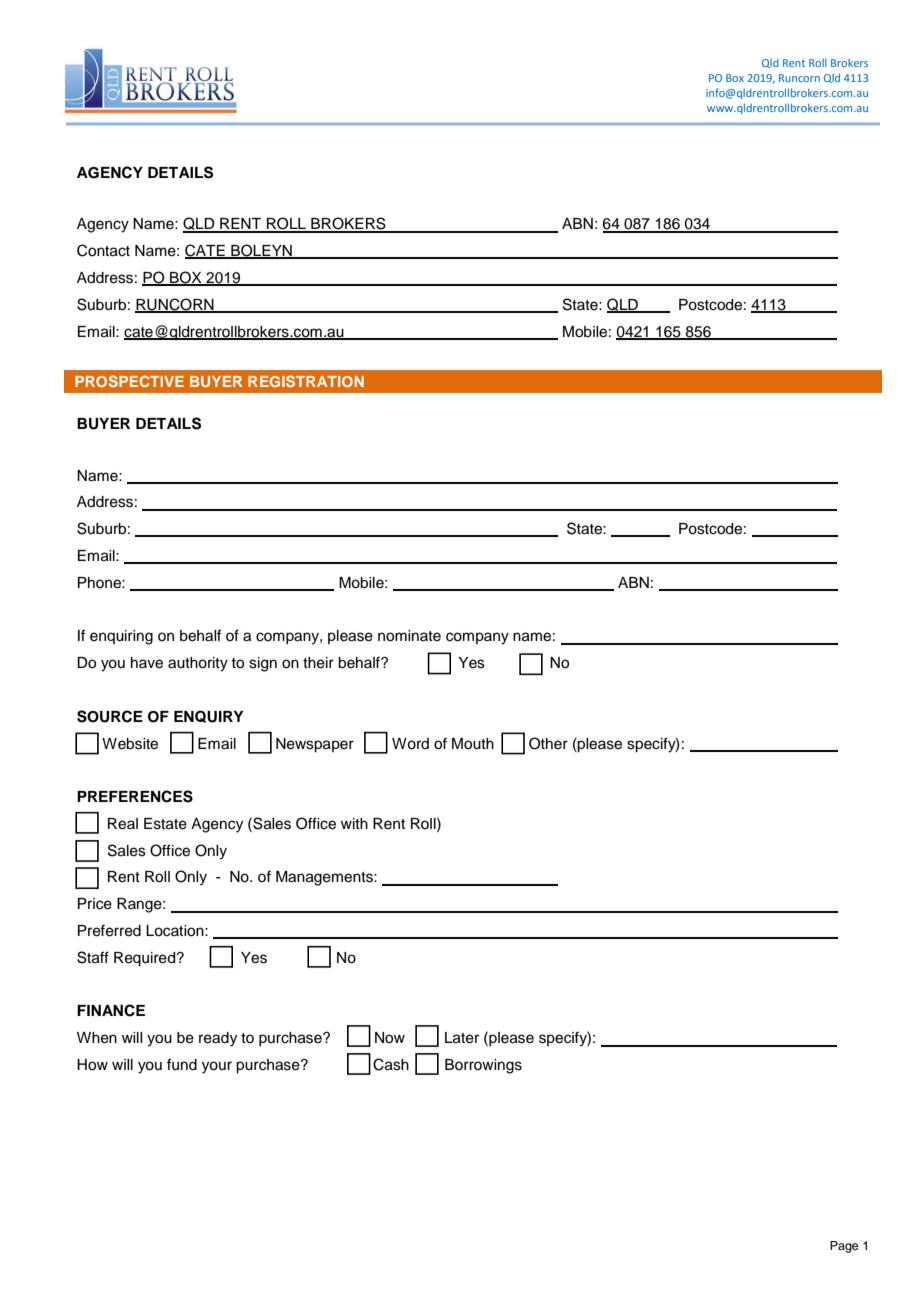 Image resolution: width=924 pixels, height=1308 pixels. Describe the element at coordinates (354, 823) in the screenshot. I see `with` at that location.
